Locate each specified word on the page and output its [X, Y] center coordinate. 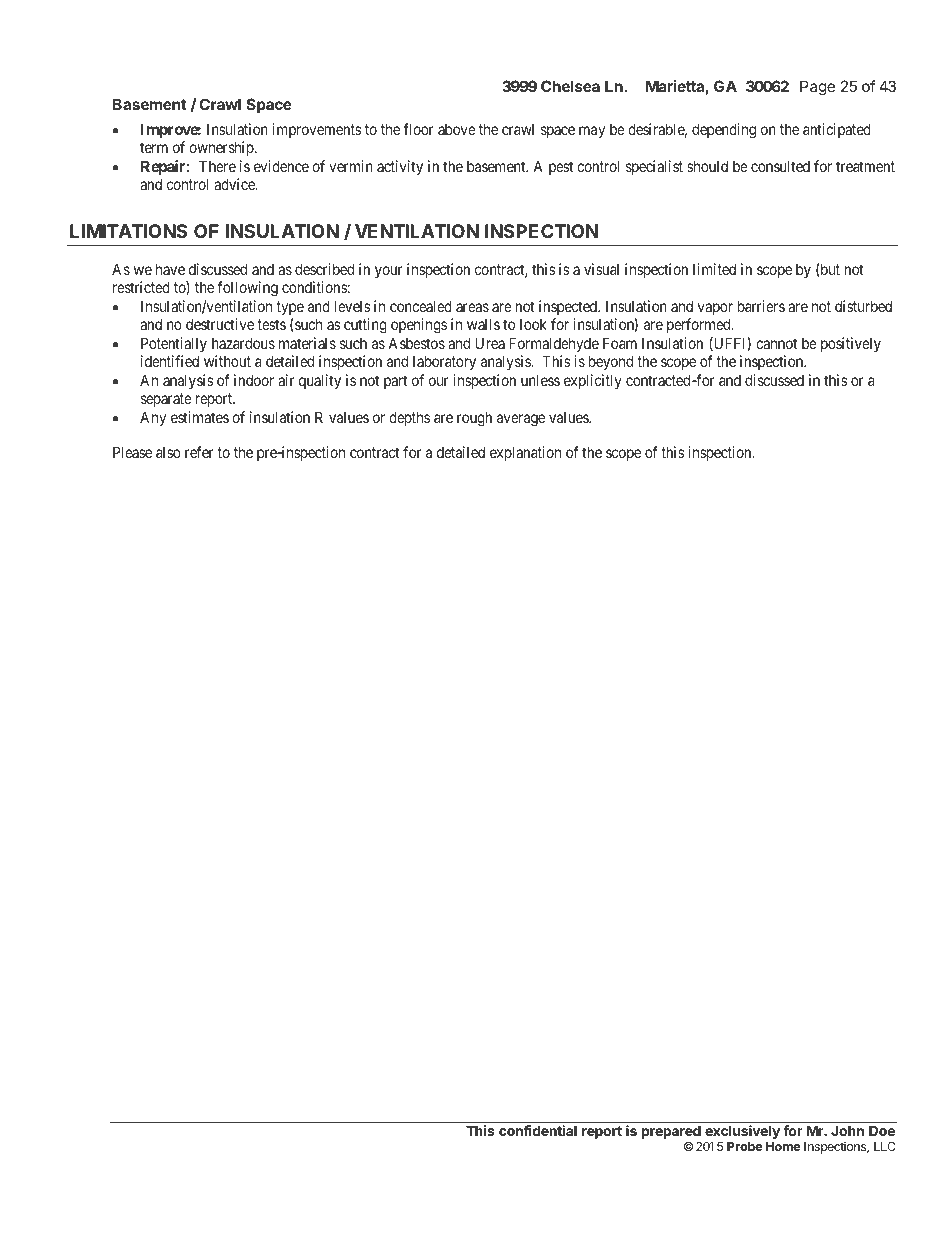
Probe [744, 1146]
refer [199, 452]
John [847, 1130]
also [168, 452]
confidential [538, 1130]
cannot [776, 343]
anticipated [837, 130]
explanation [525, 453]
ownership [222, 148]
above [457, 129]
